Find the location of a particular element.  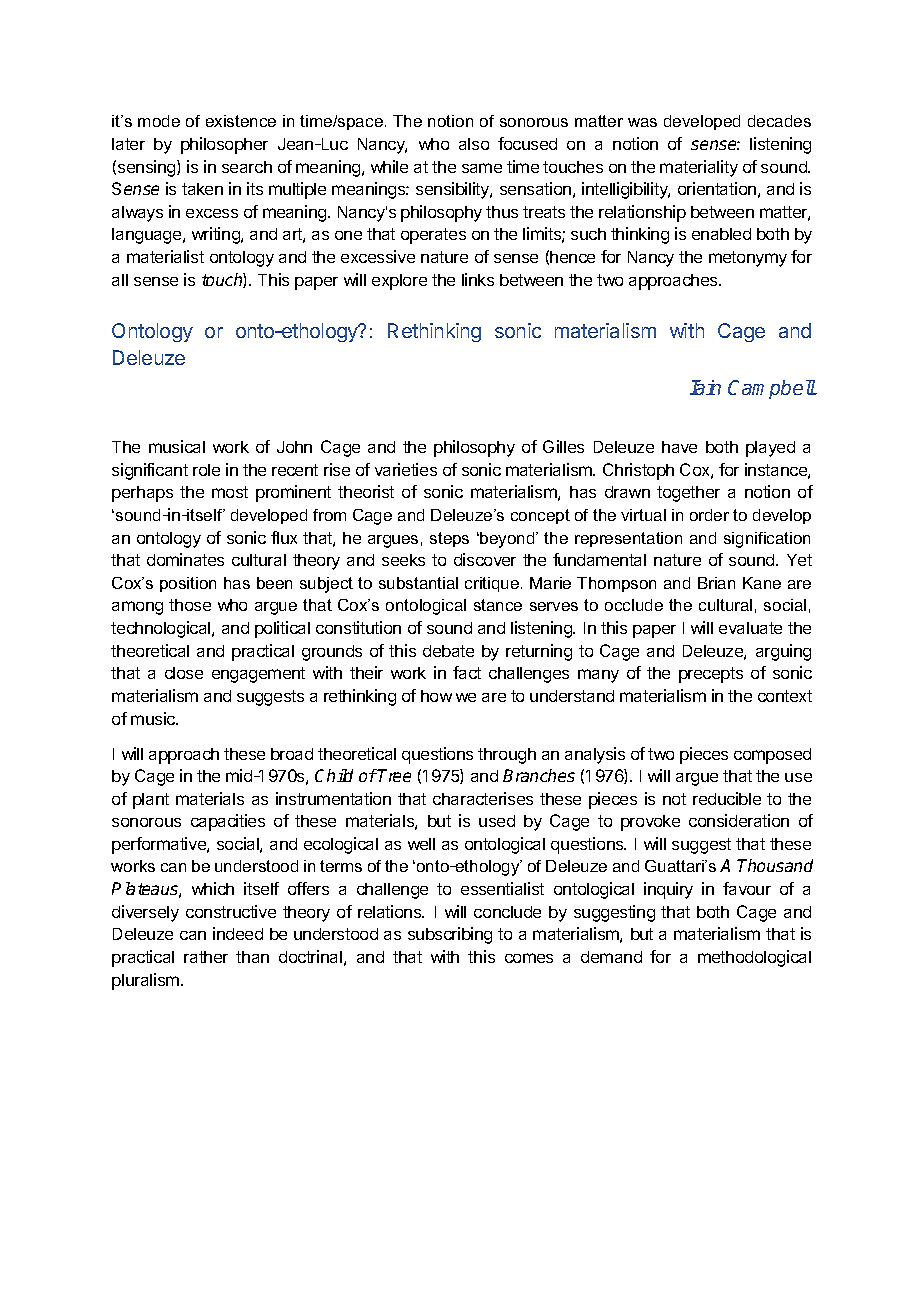

rather is located at coordinates (206, 957).
